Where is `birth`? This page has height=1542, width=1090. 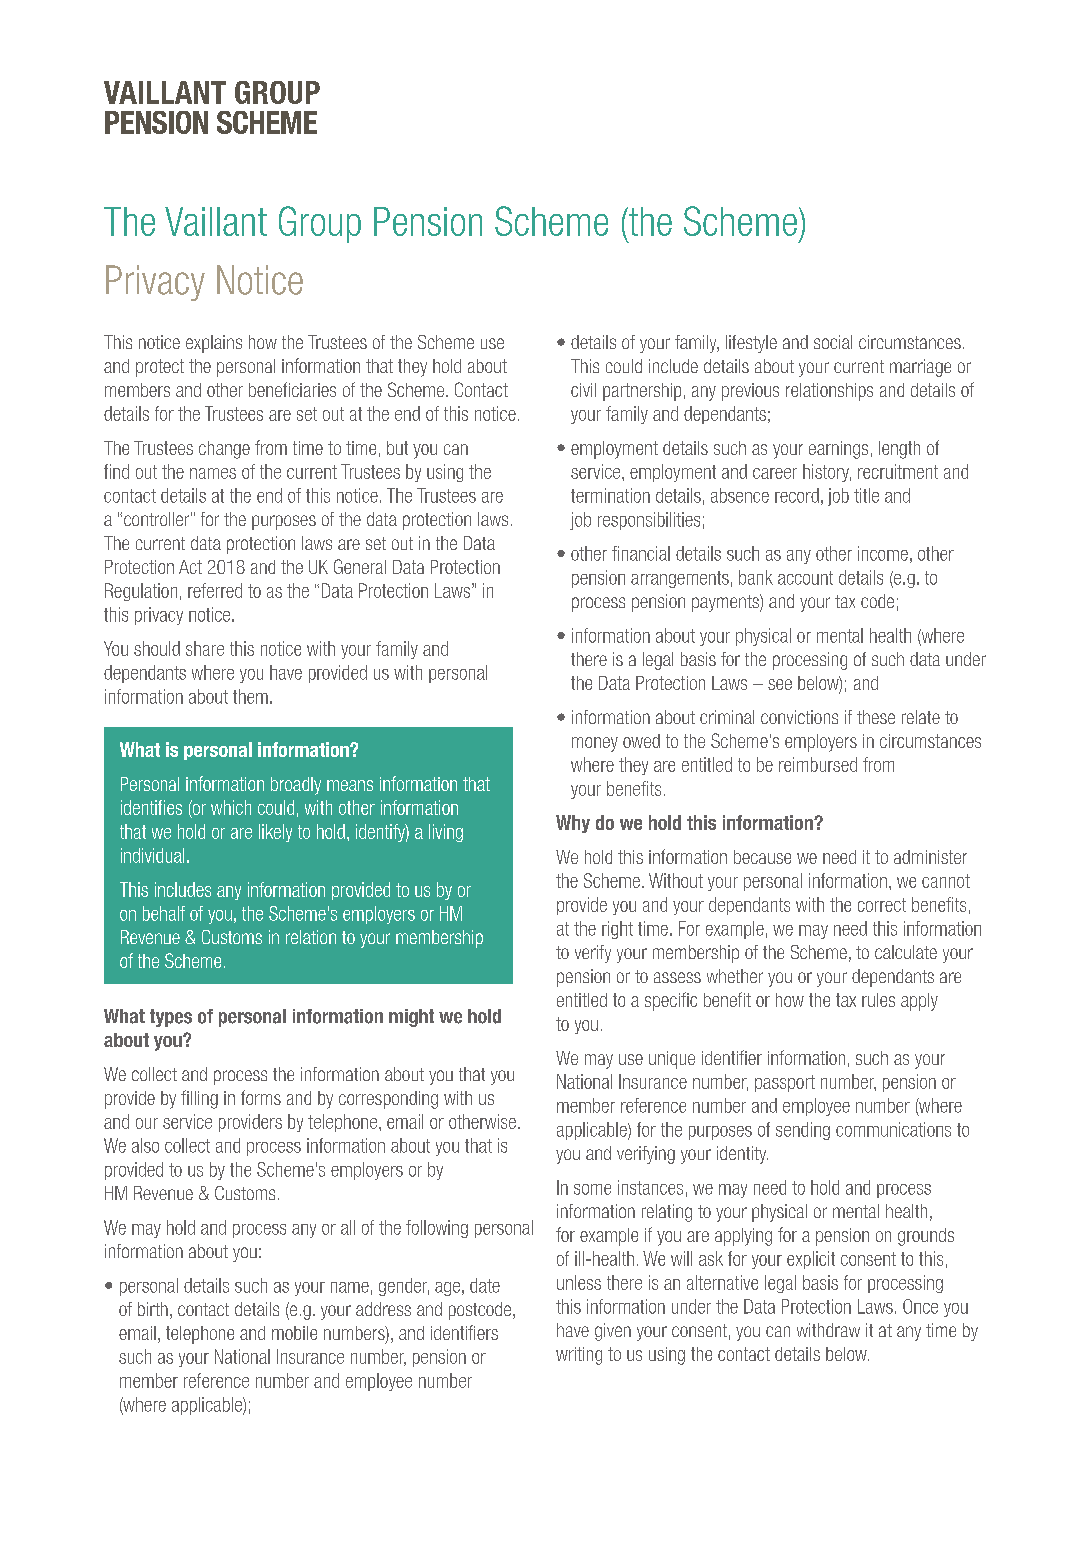 birth is located at coordinates (153, 1309).
